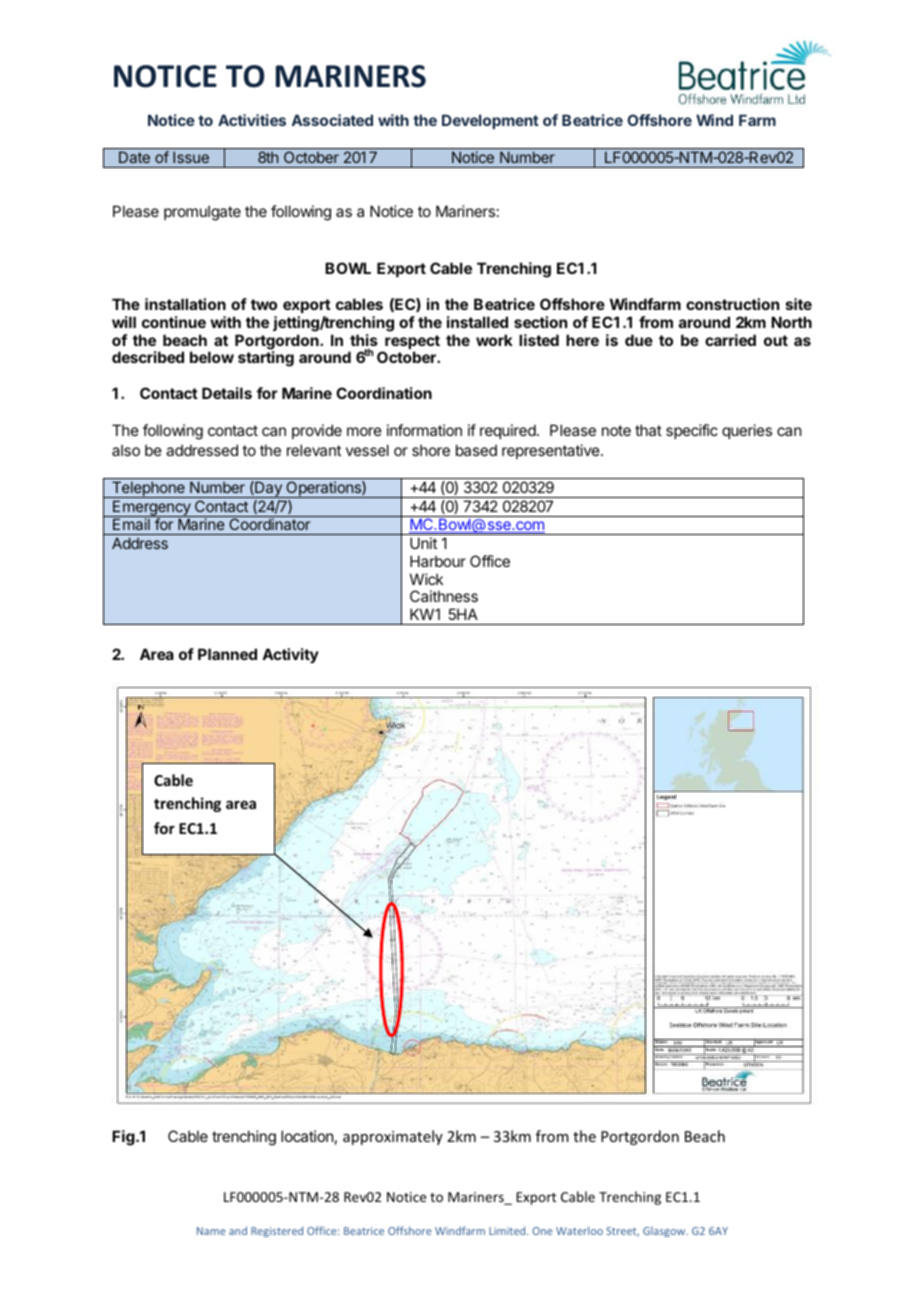  I want to click on Planned, so click(227, 654).
